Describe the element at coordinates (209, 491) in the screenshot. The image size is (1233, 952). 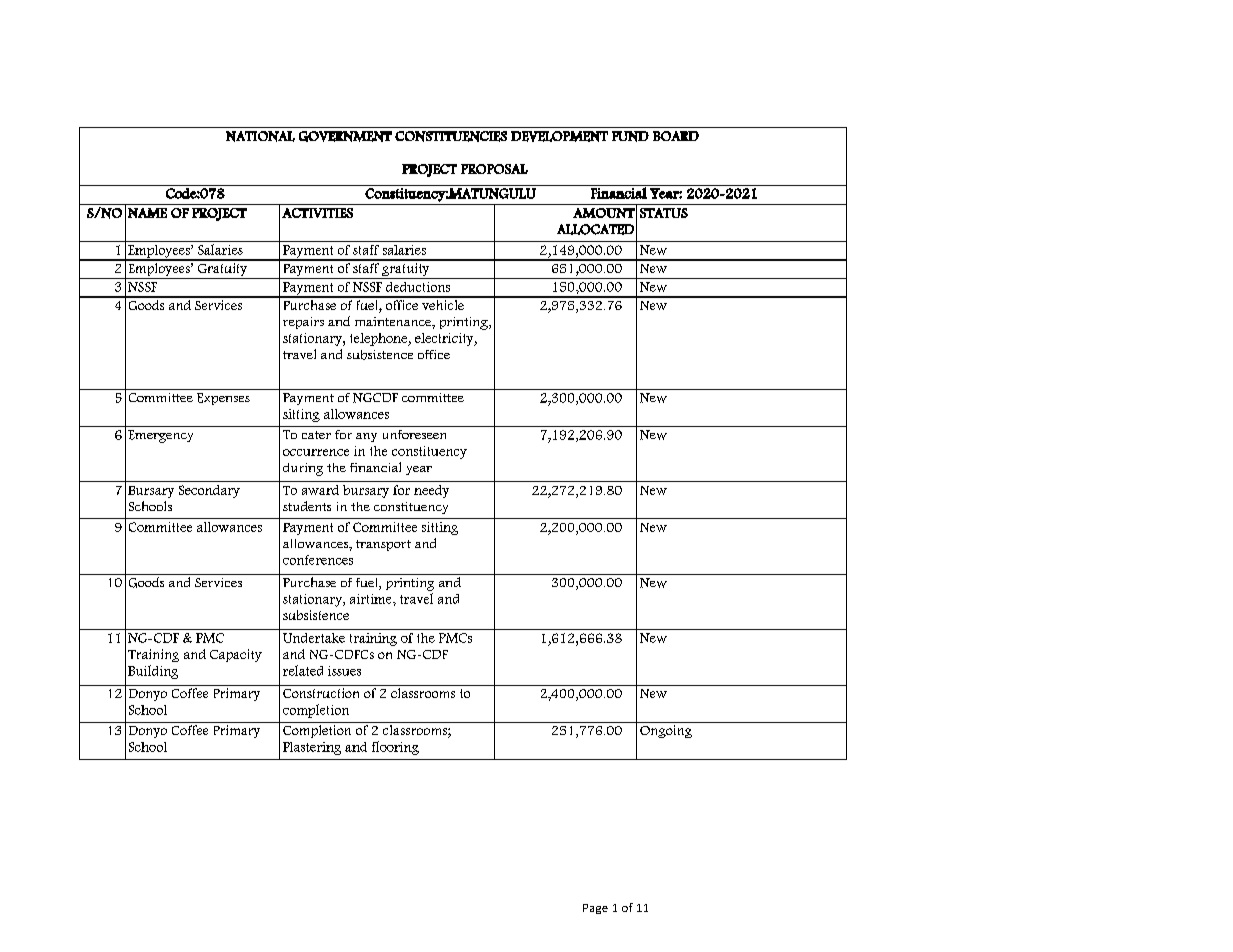
I see `Secondary` at that location.
